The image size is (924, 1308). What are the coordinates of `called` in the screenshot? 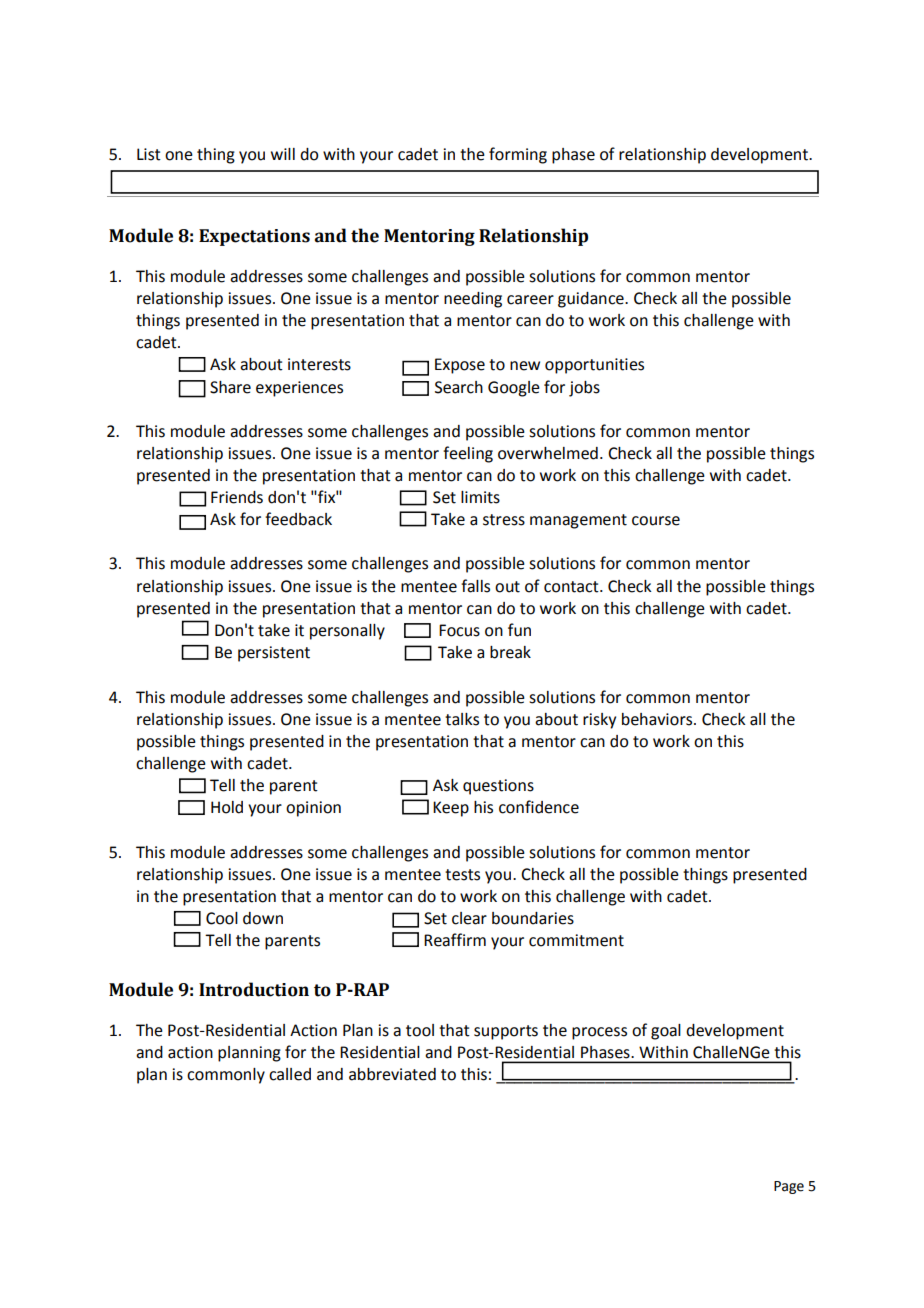 It's located at (290, 1074).
